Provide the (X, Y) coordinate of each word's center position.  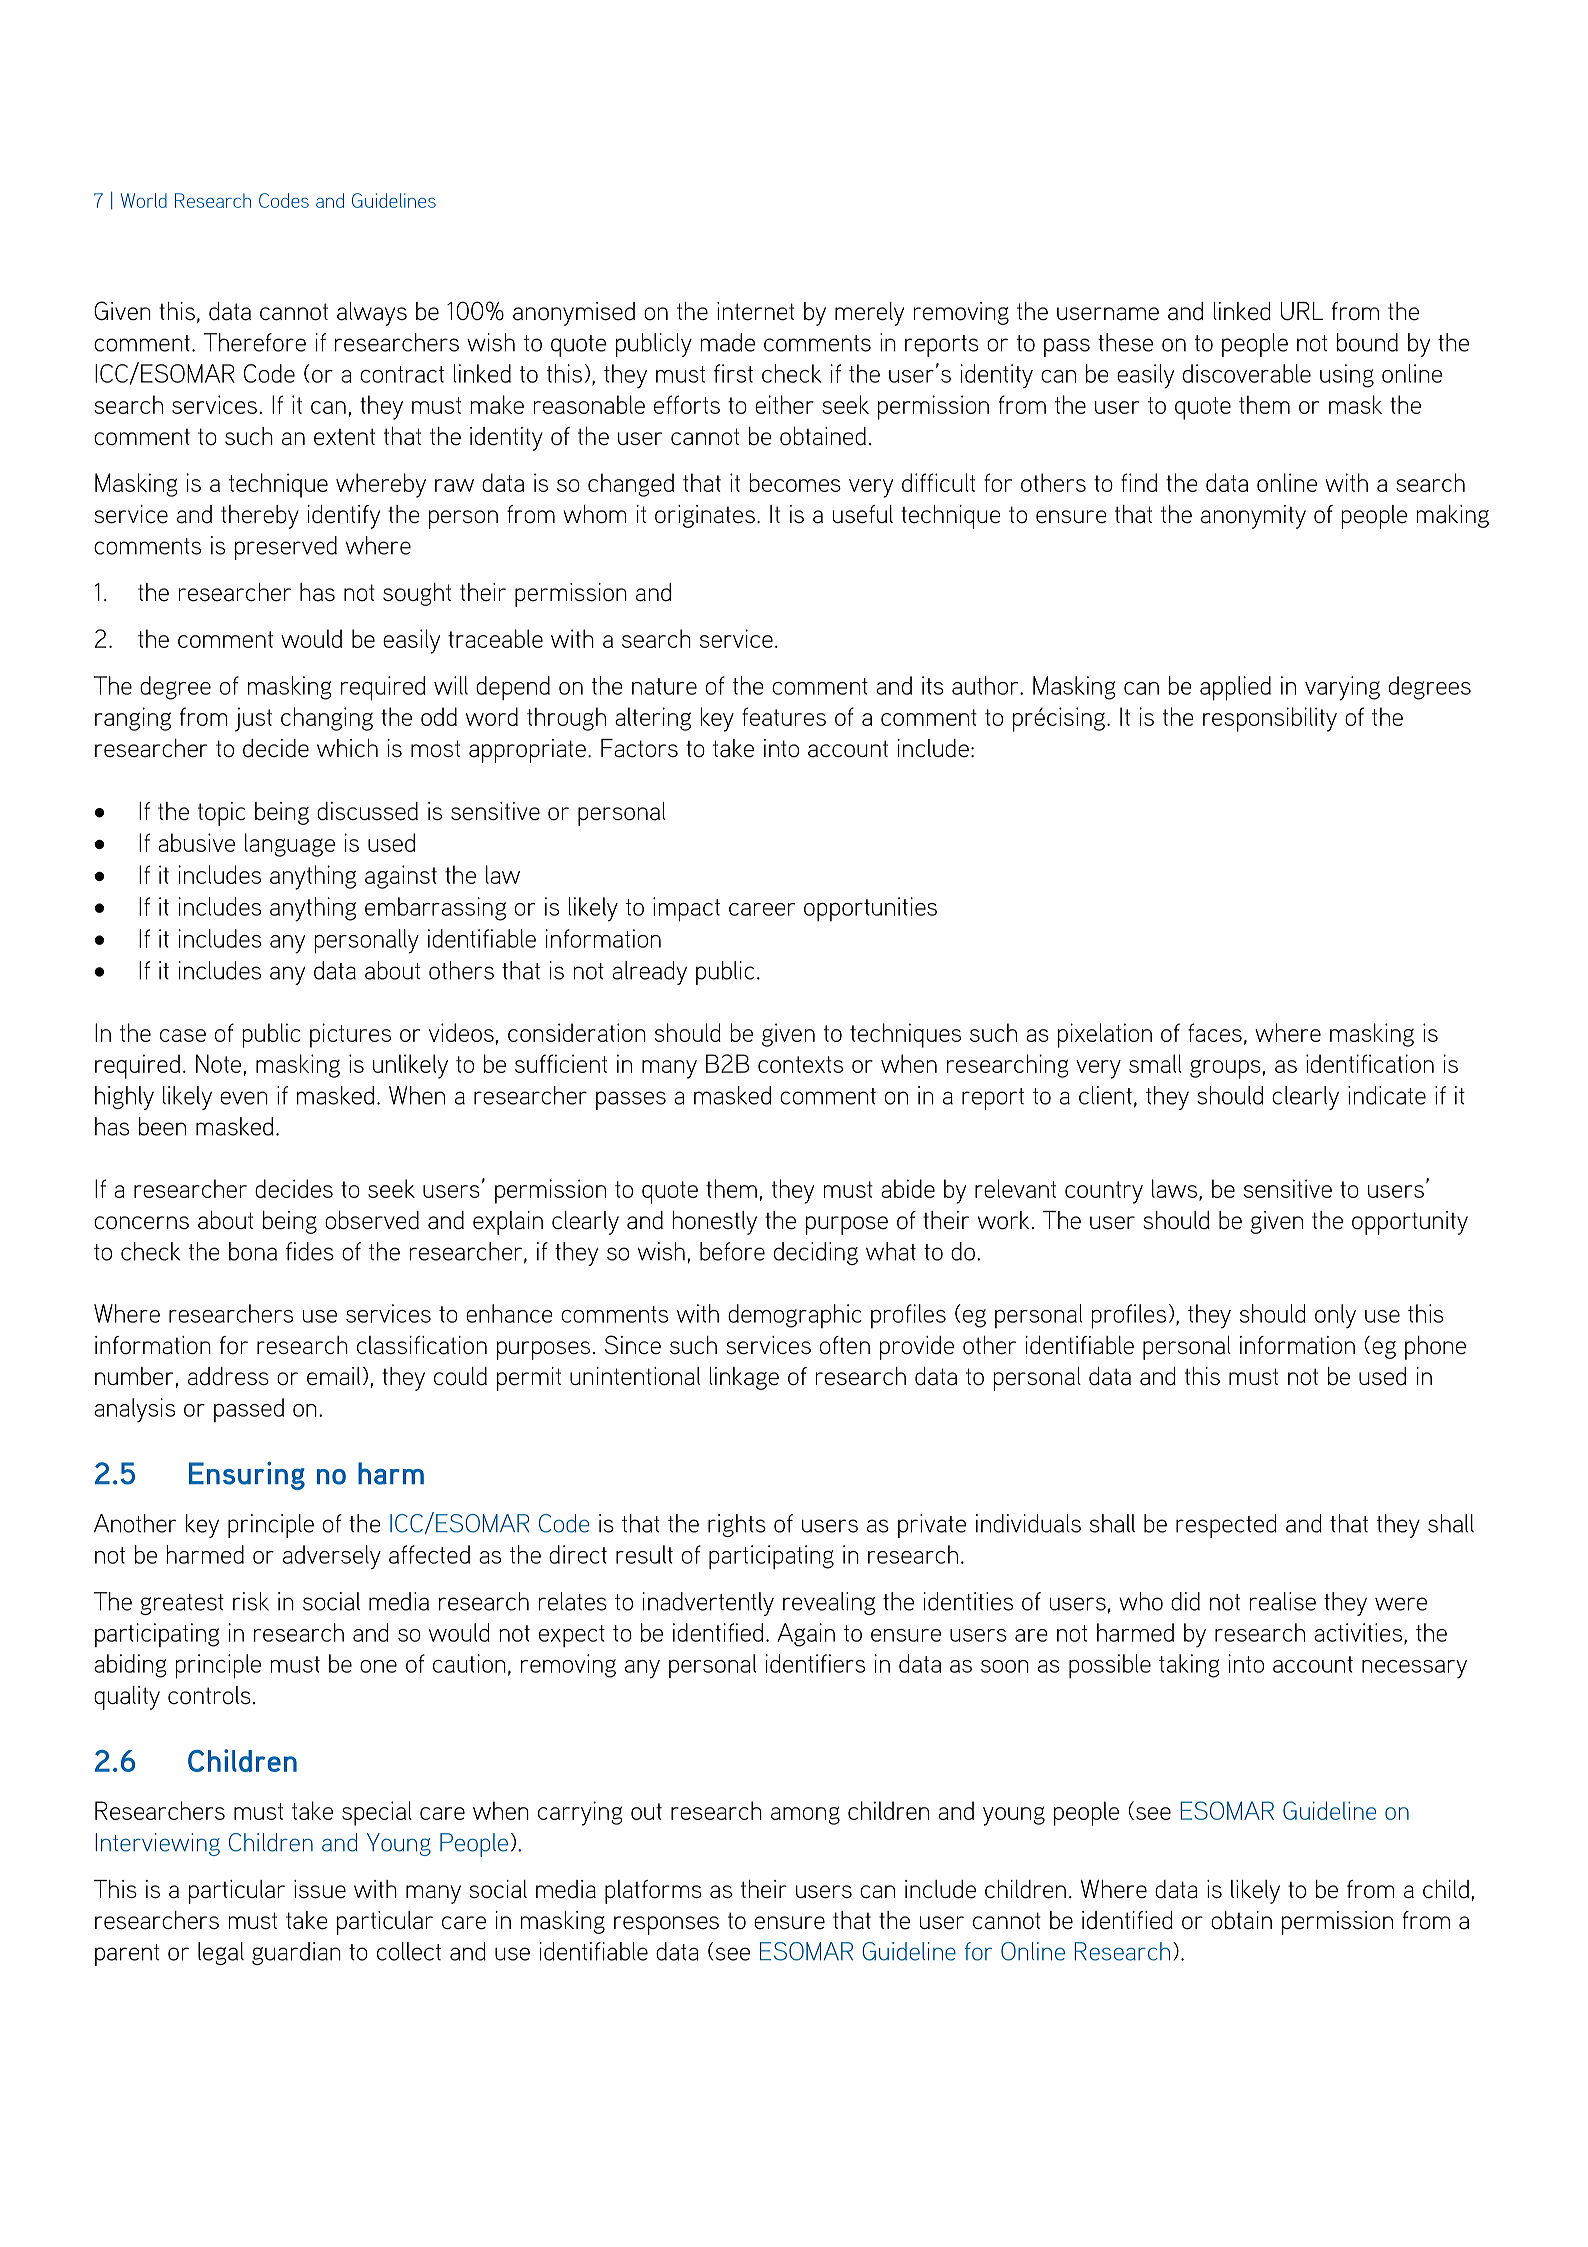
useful (863, 514)
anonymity (1253, 517)
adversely (332, 1557)
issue (320, 1889)
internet (756, 311)
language (290, 845)
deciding (816, 1253)
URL (1302, 311)
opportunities (870, 909)
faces (1215, 1032)
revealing (829, 1603)
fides (310, 1251)
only (1335, 1316)
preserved (286, 548)
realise (1283, 1601)
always (372, 314)
